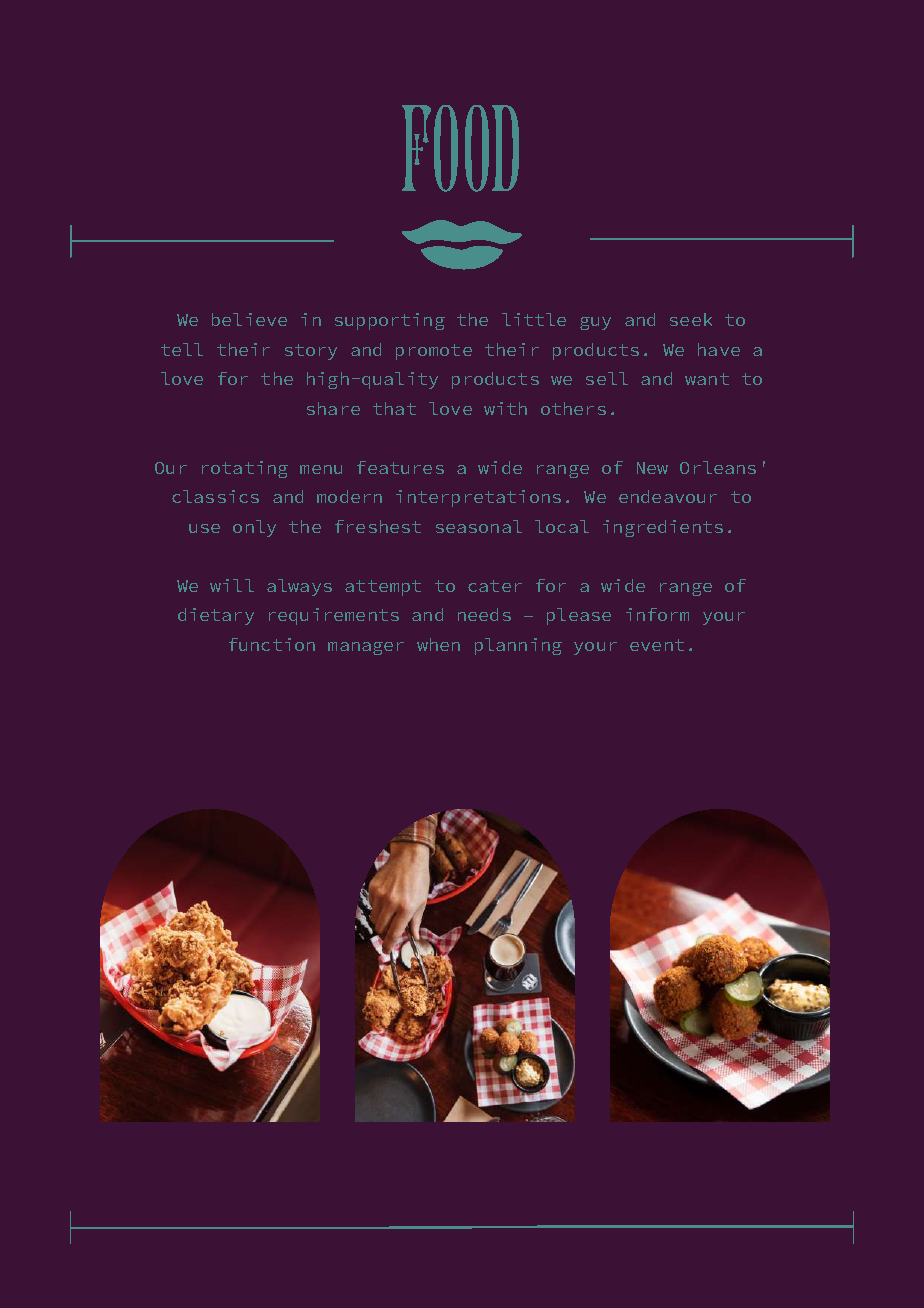 Image resolution: width=924 pixels, height=1308 pixels. I want to click on seek, so click(691, 319).
